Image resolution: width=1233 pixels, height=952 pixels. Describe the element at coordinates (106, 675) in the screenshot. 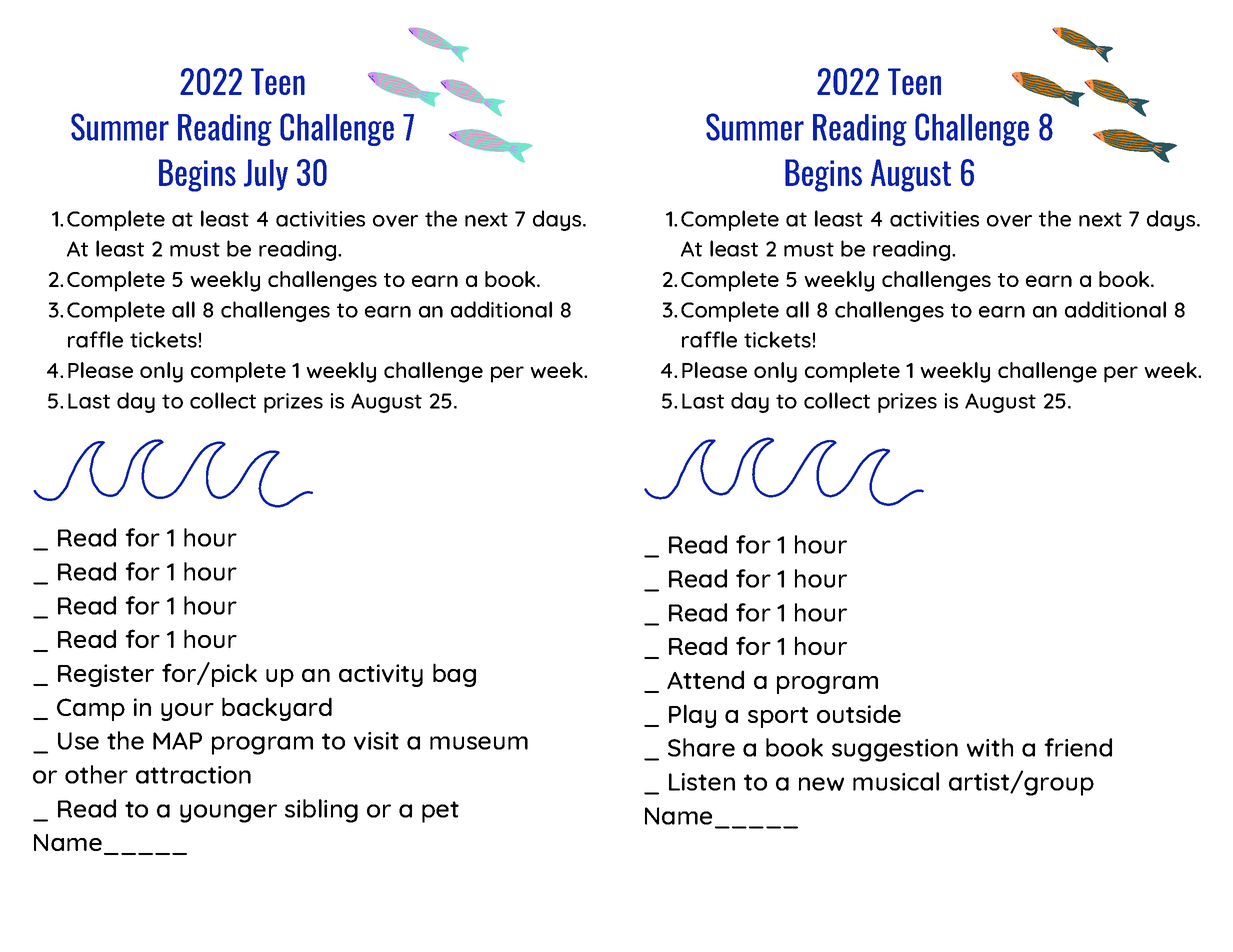

I see `Register` at that location.
